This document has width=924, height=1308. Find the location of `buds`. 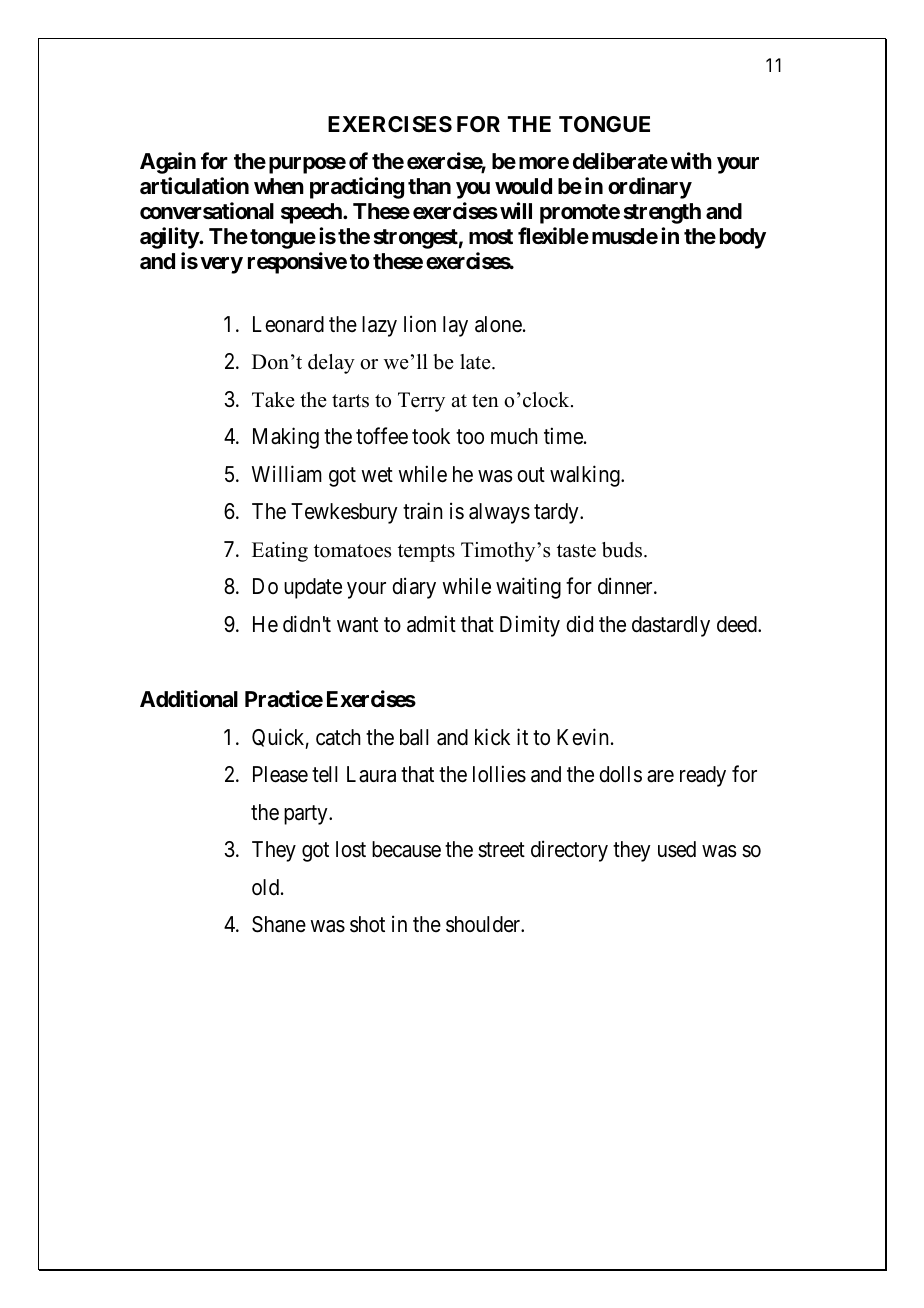

buds is located at coordinates (623, 550).
